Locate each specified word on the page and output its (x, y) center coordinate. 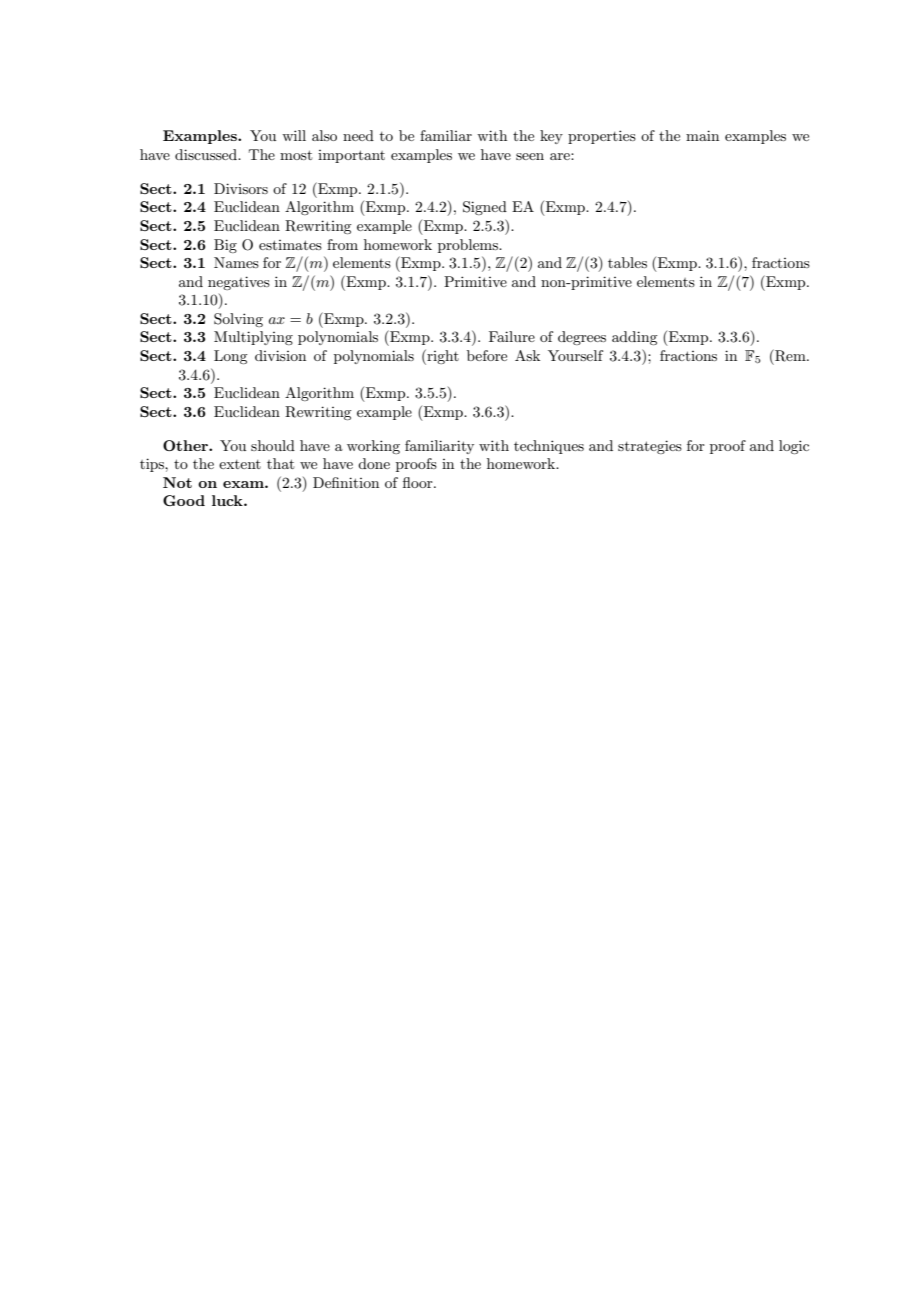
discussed (207, 154)
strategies (650, 447)
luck (228, 500)
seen (530, 156)
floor (419, 482)
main (702, 135)
